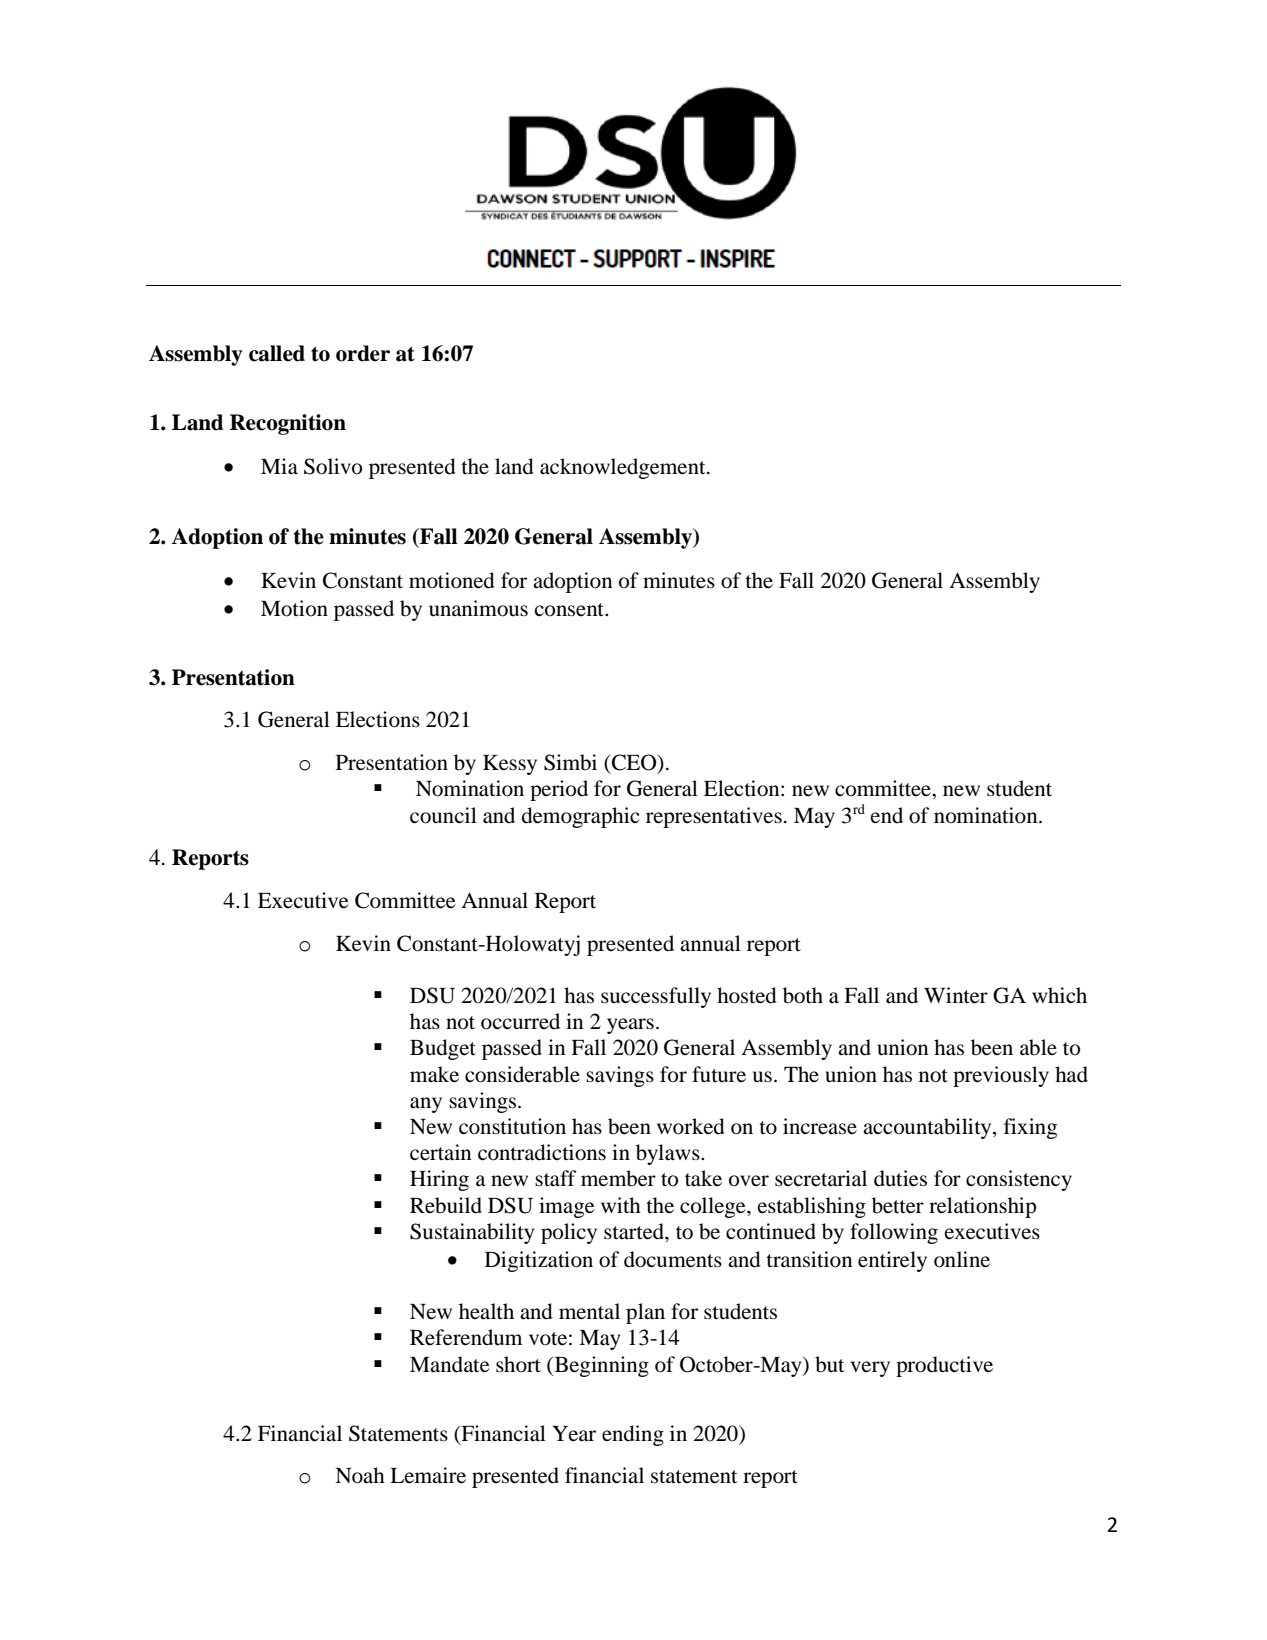 Image resolution: width=1267 pixels, height=1640 pixels. I want to click on order, so click(363, 353).
